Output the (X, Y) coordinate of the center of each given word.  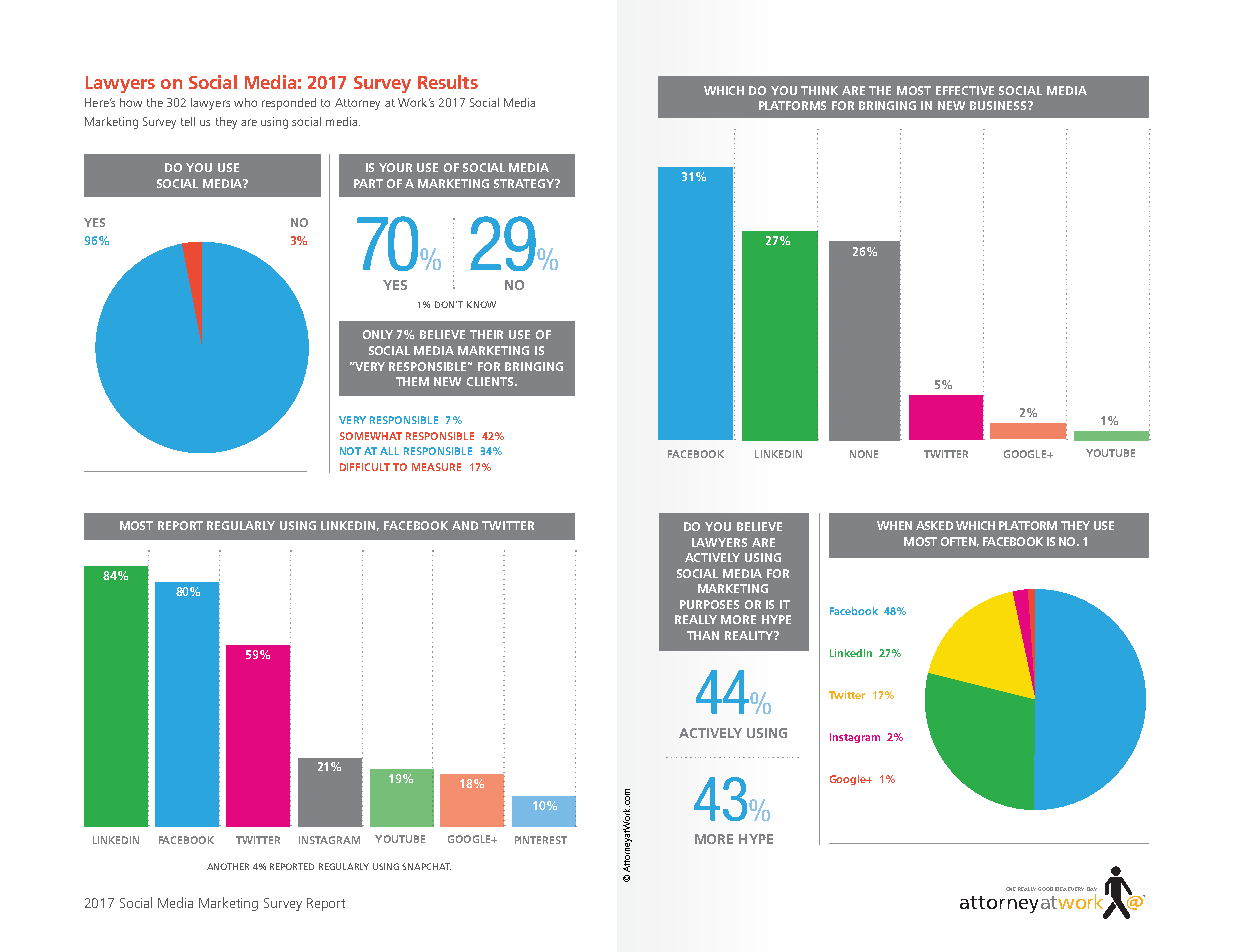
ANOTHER (228, 866)
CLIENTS (490, 381)
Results (448, 82)
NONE (864, 454)
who (245, 102)
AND (465, 525)
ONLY (378, 334)
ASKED (934, 525)
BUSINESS (999, 105)
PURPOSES (709, 604)
